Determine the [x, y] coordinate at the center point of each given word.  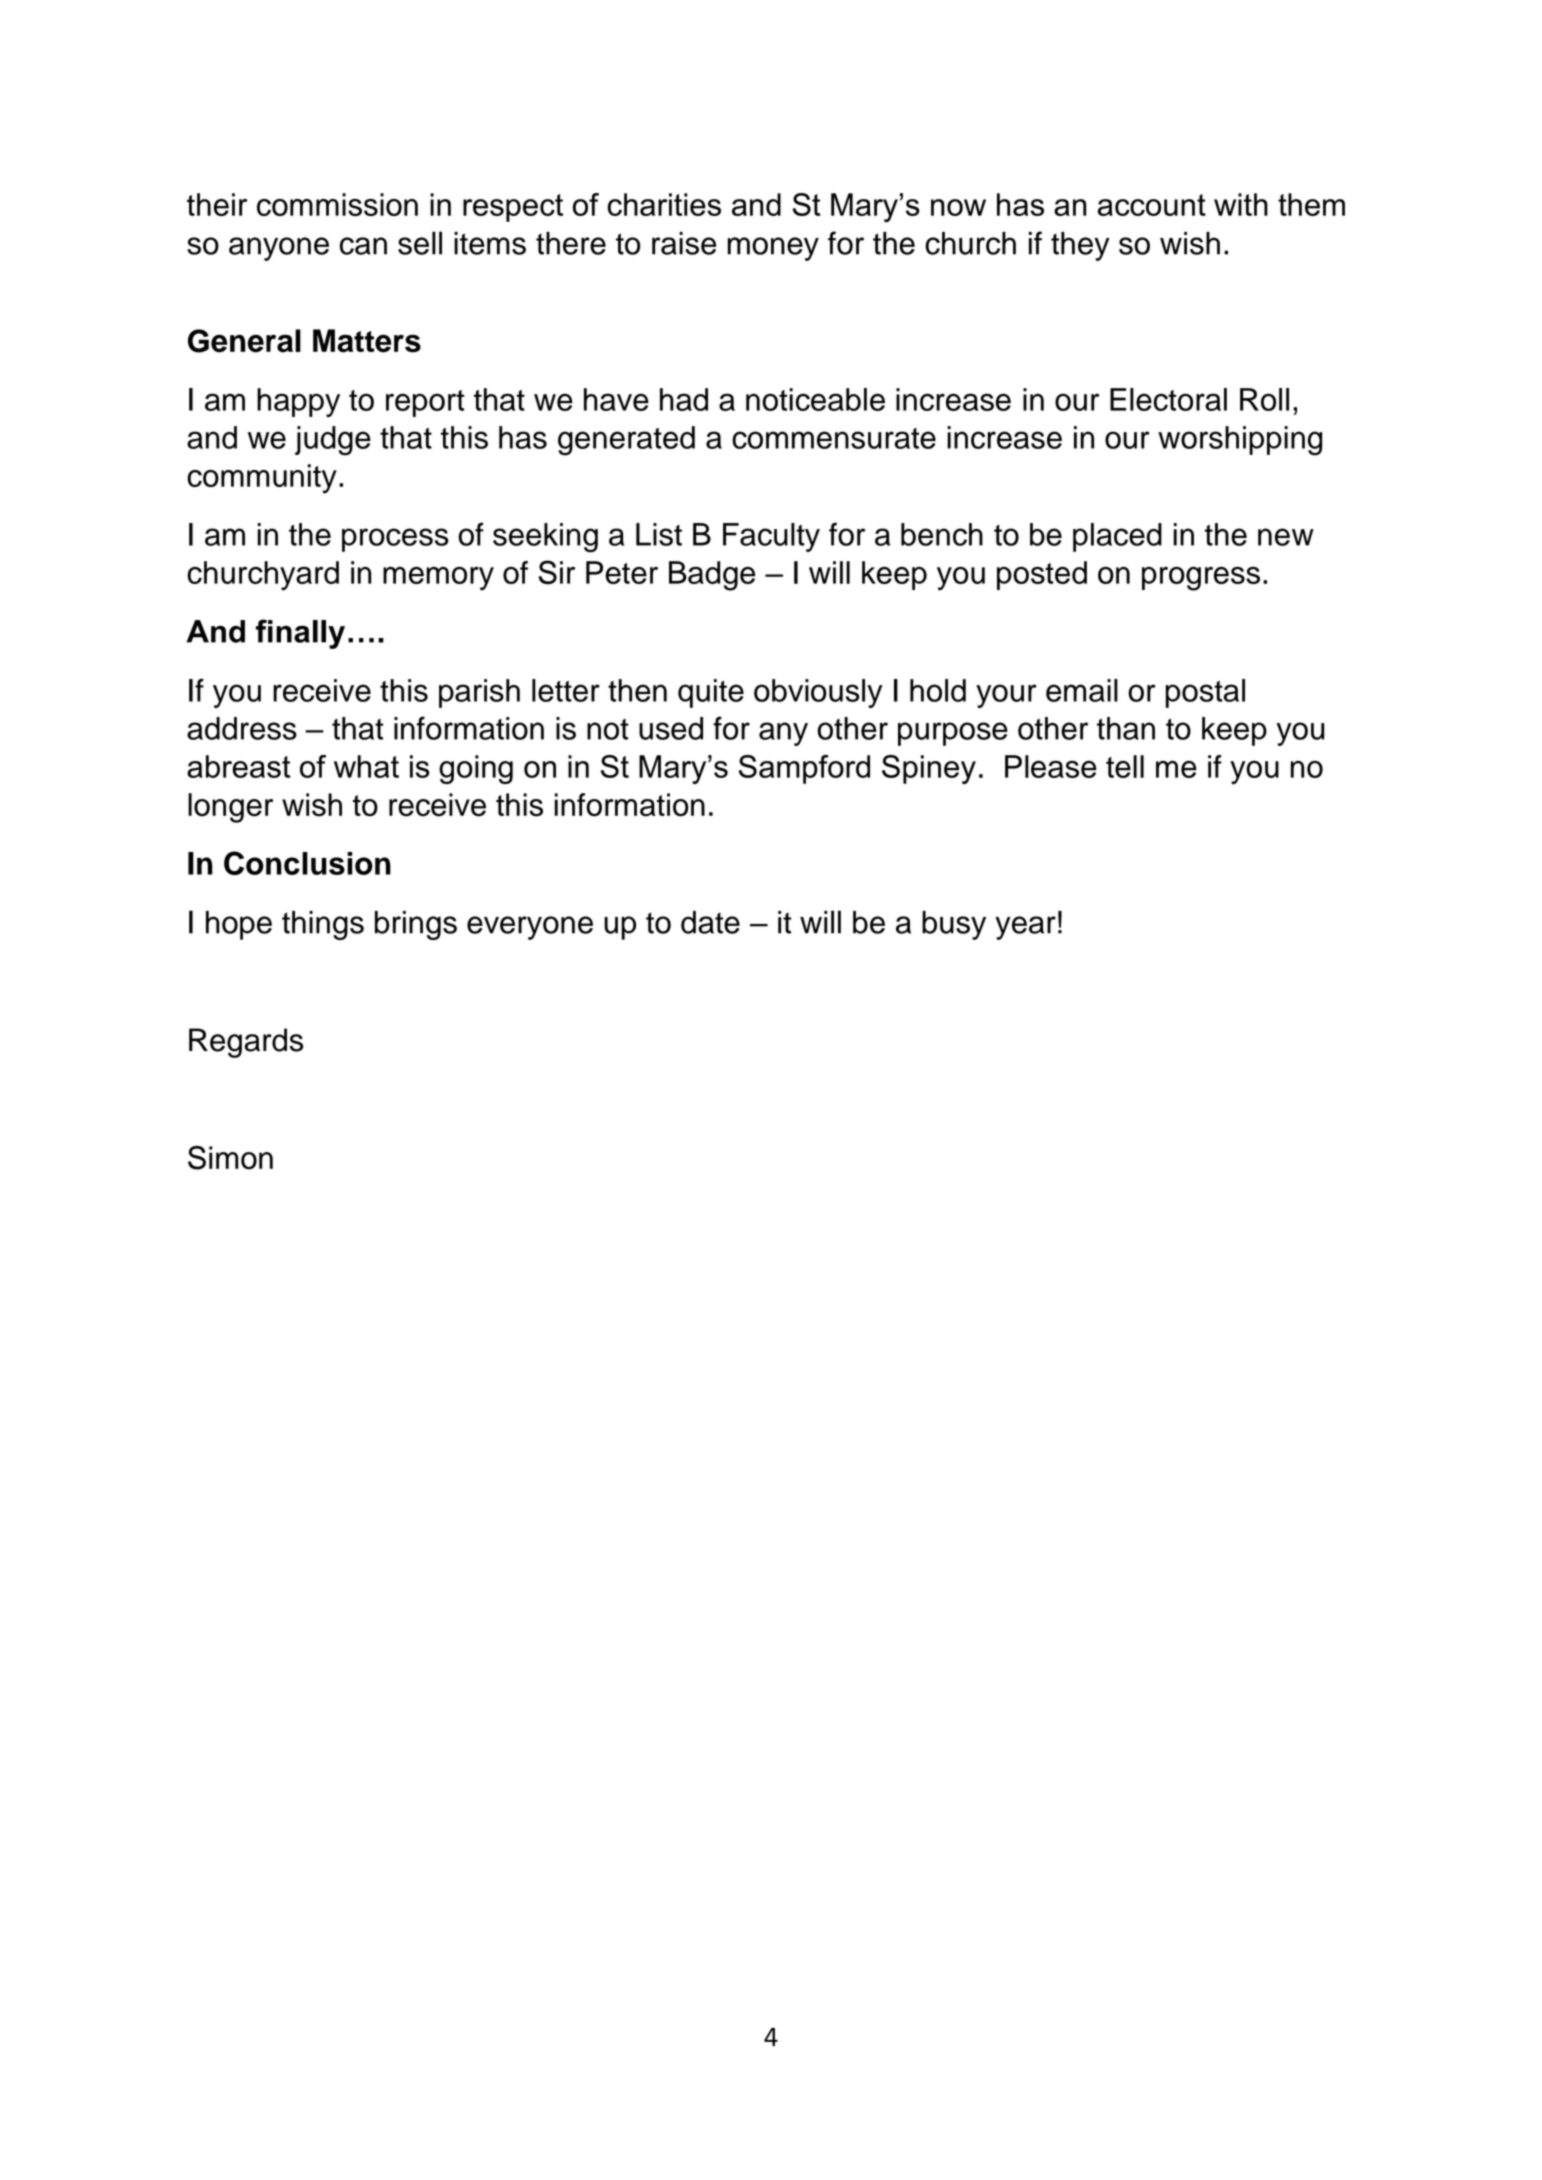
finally [300, 634]
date [710, 922]
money [773, 249]
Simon [230, 1158]
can [363, 246]
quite [711, 693]
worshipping [1240, 441]
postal [1205, 693]
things [323, 925]
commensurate [834, 438]
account [1152, 205]
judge [333, 441]
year [1025, 928]
